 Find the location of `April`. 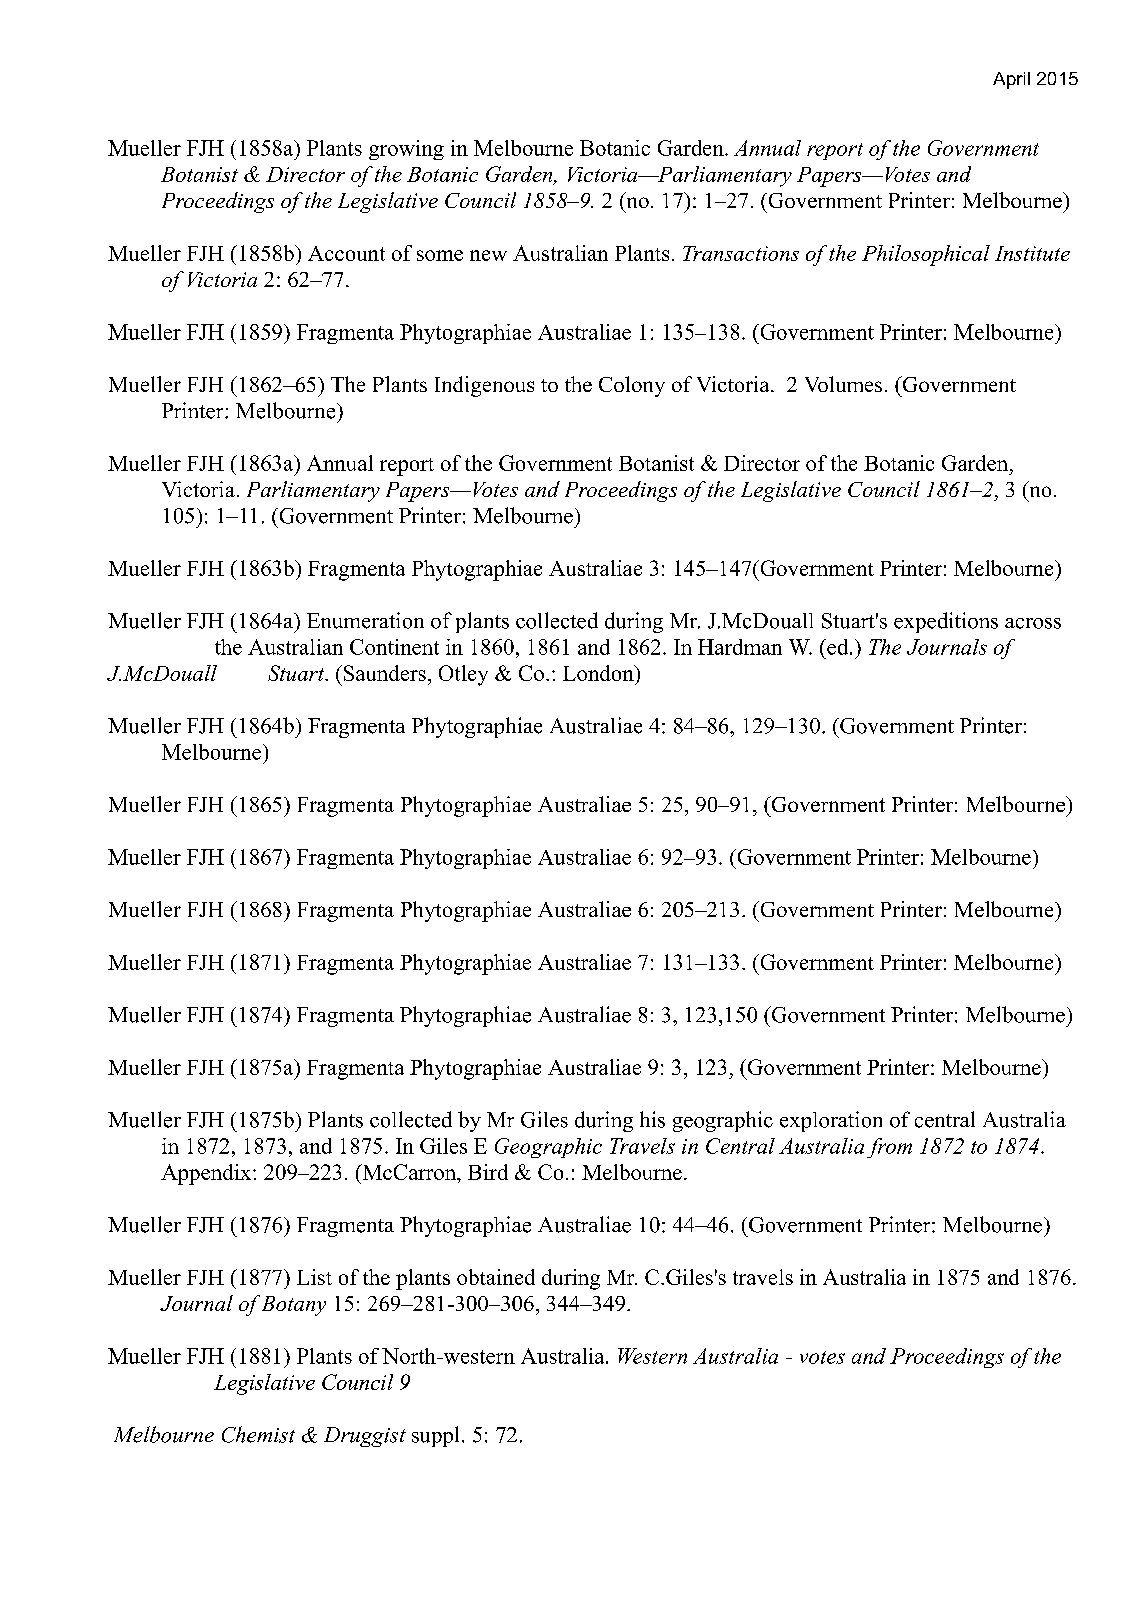

April is located at coordinates (1011, 80).
